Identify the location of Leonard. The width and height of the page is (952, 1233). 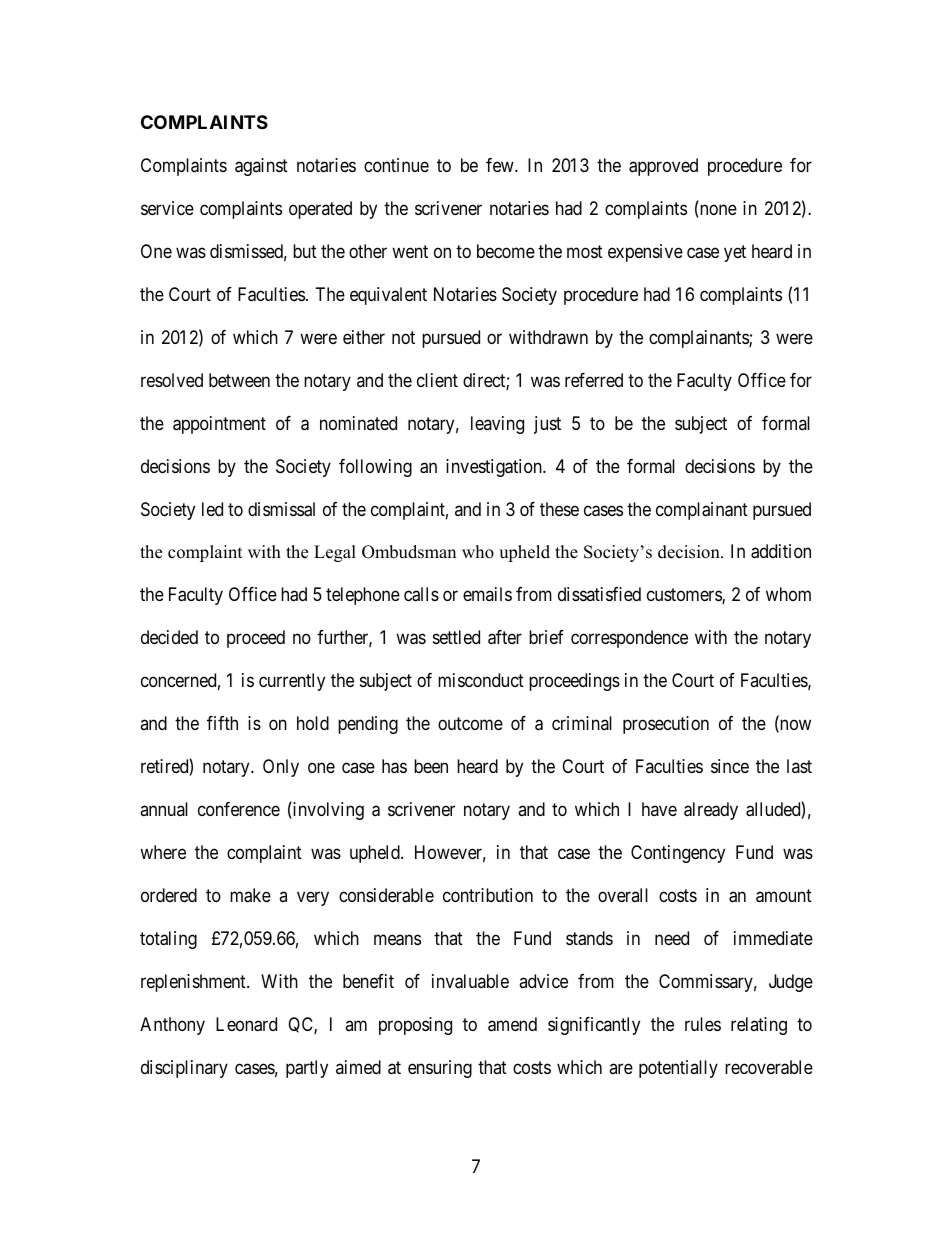
(246, 1024).
